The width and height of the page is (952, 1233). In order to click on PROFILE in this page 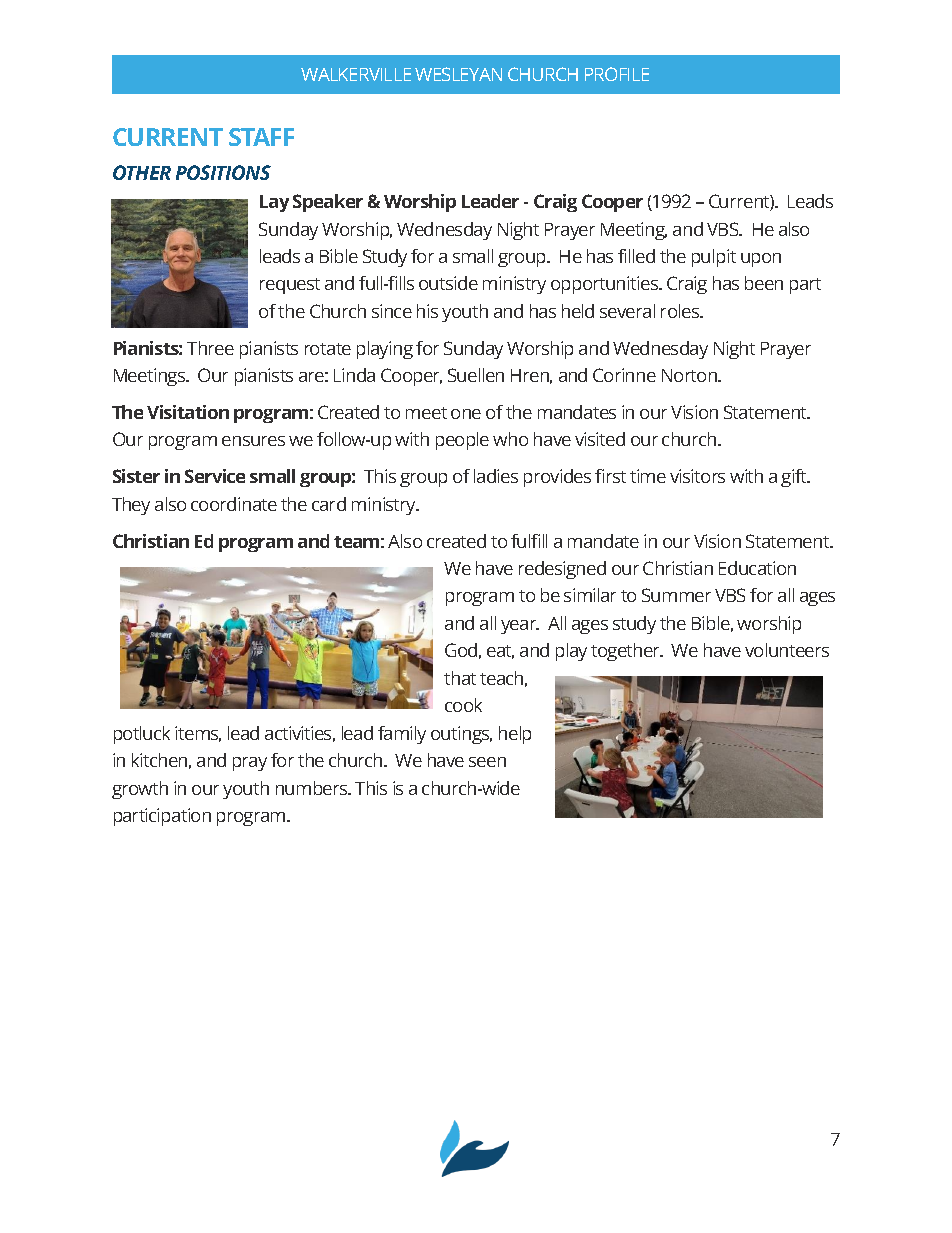, I will do `click(617, 74)`.
